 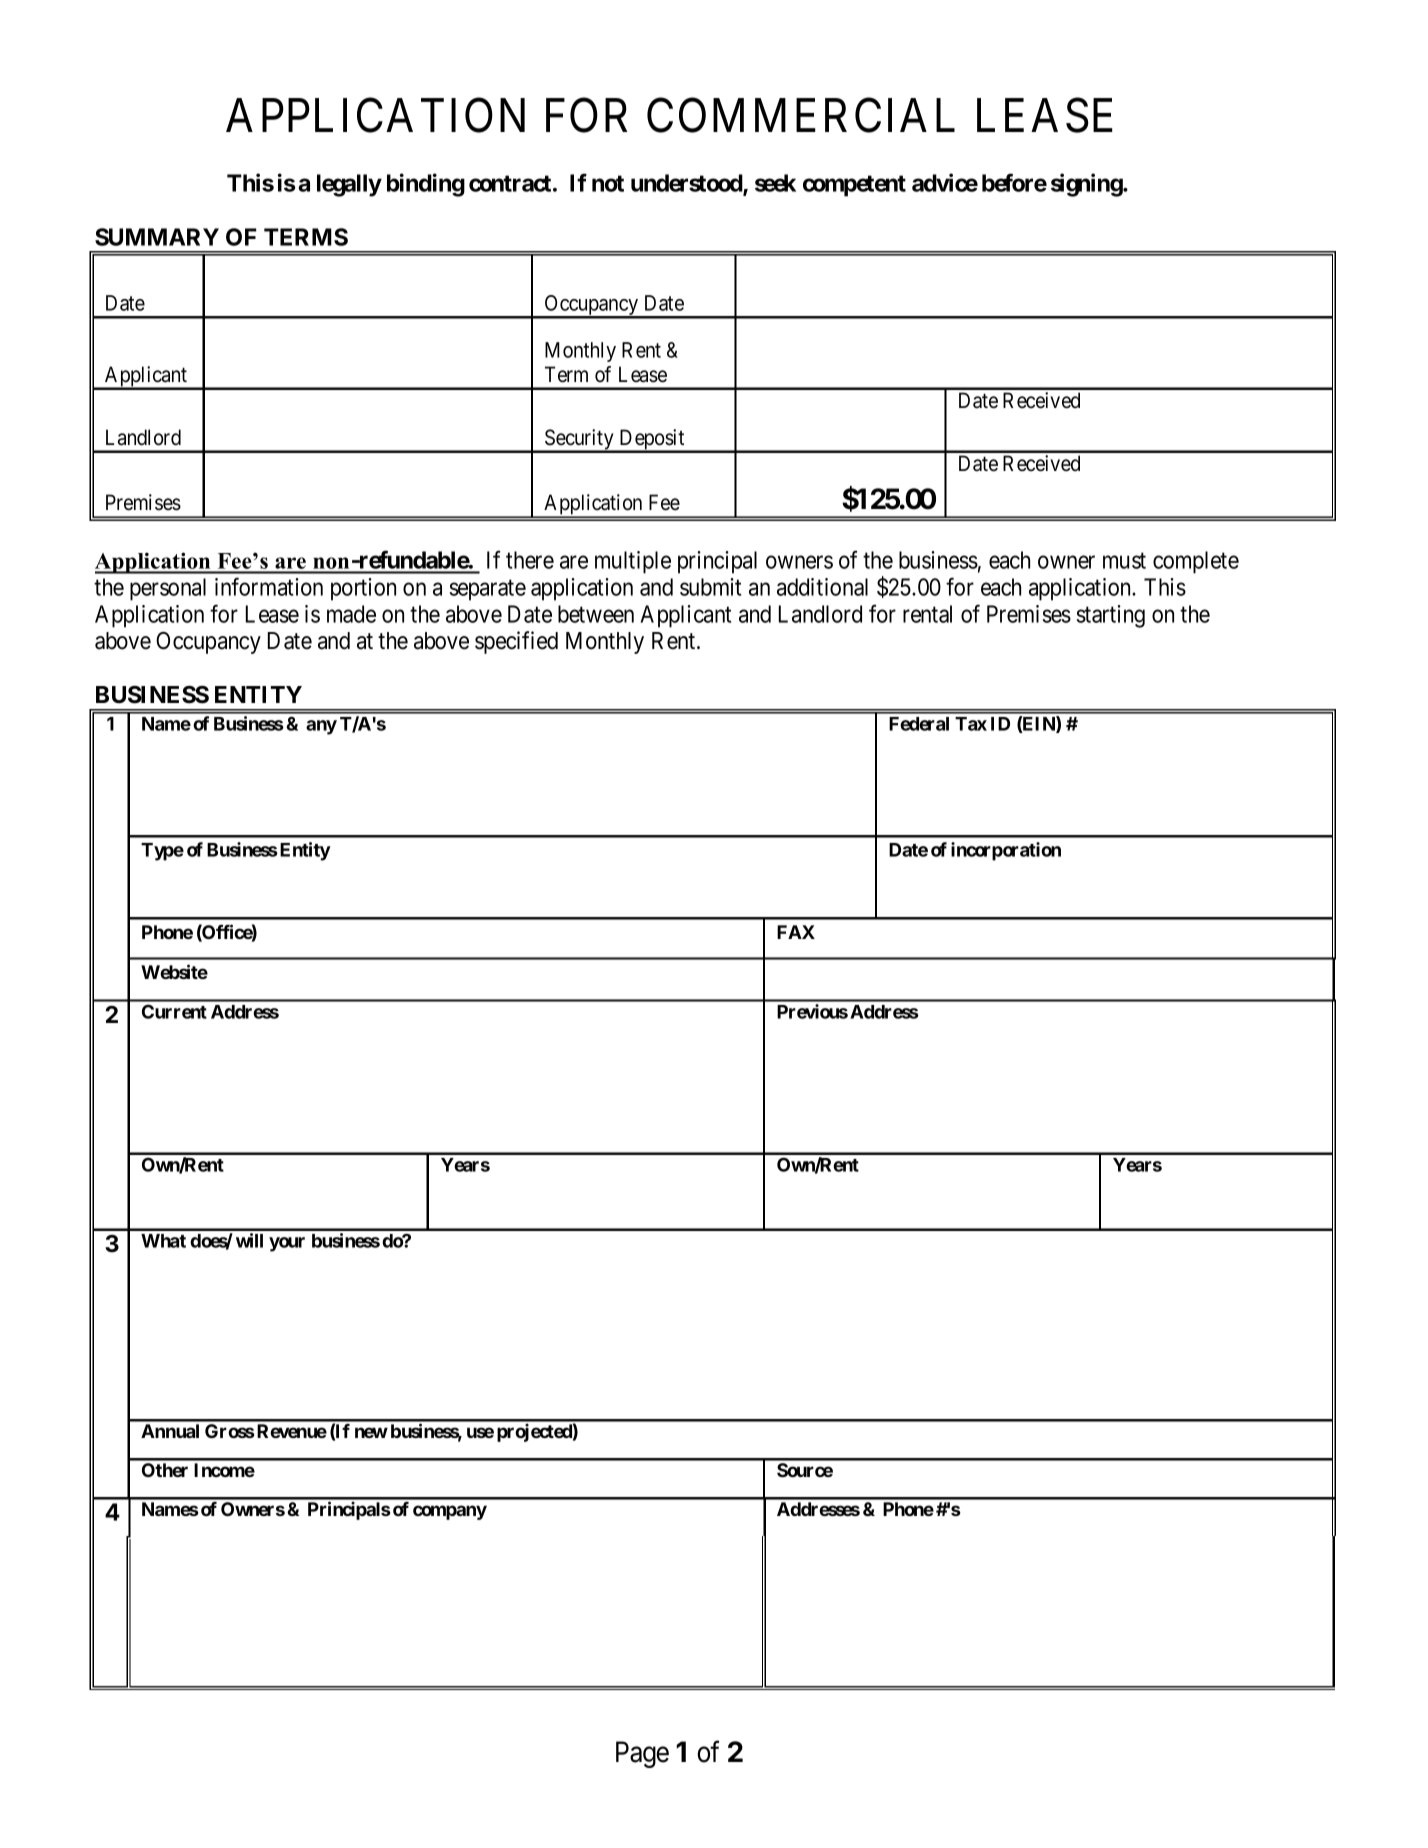 What do you see at coordinates (450, 1512) in the screenshot?
I see `company` at bounding box center [450, 1512].
